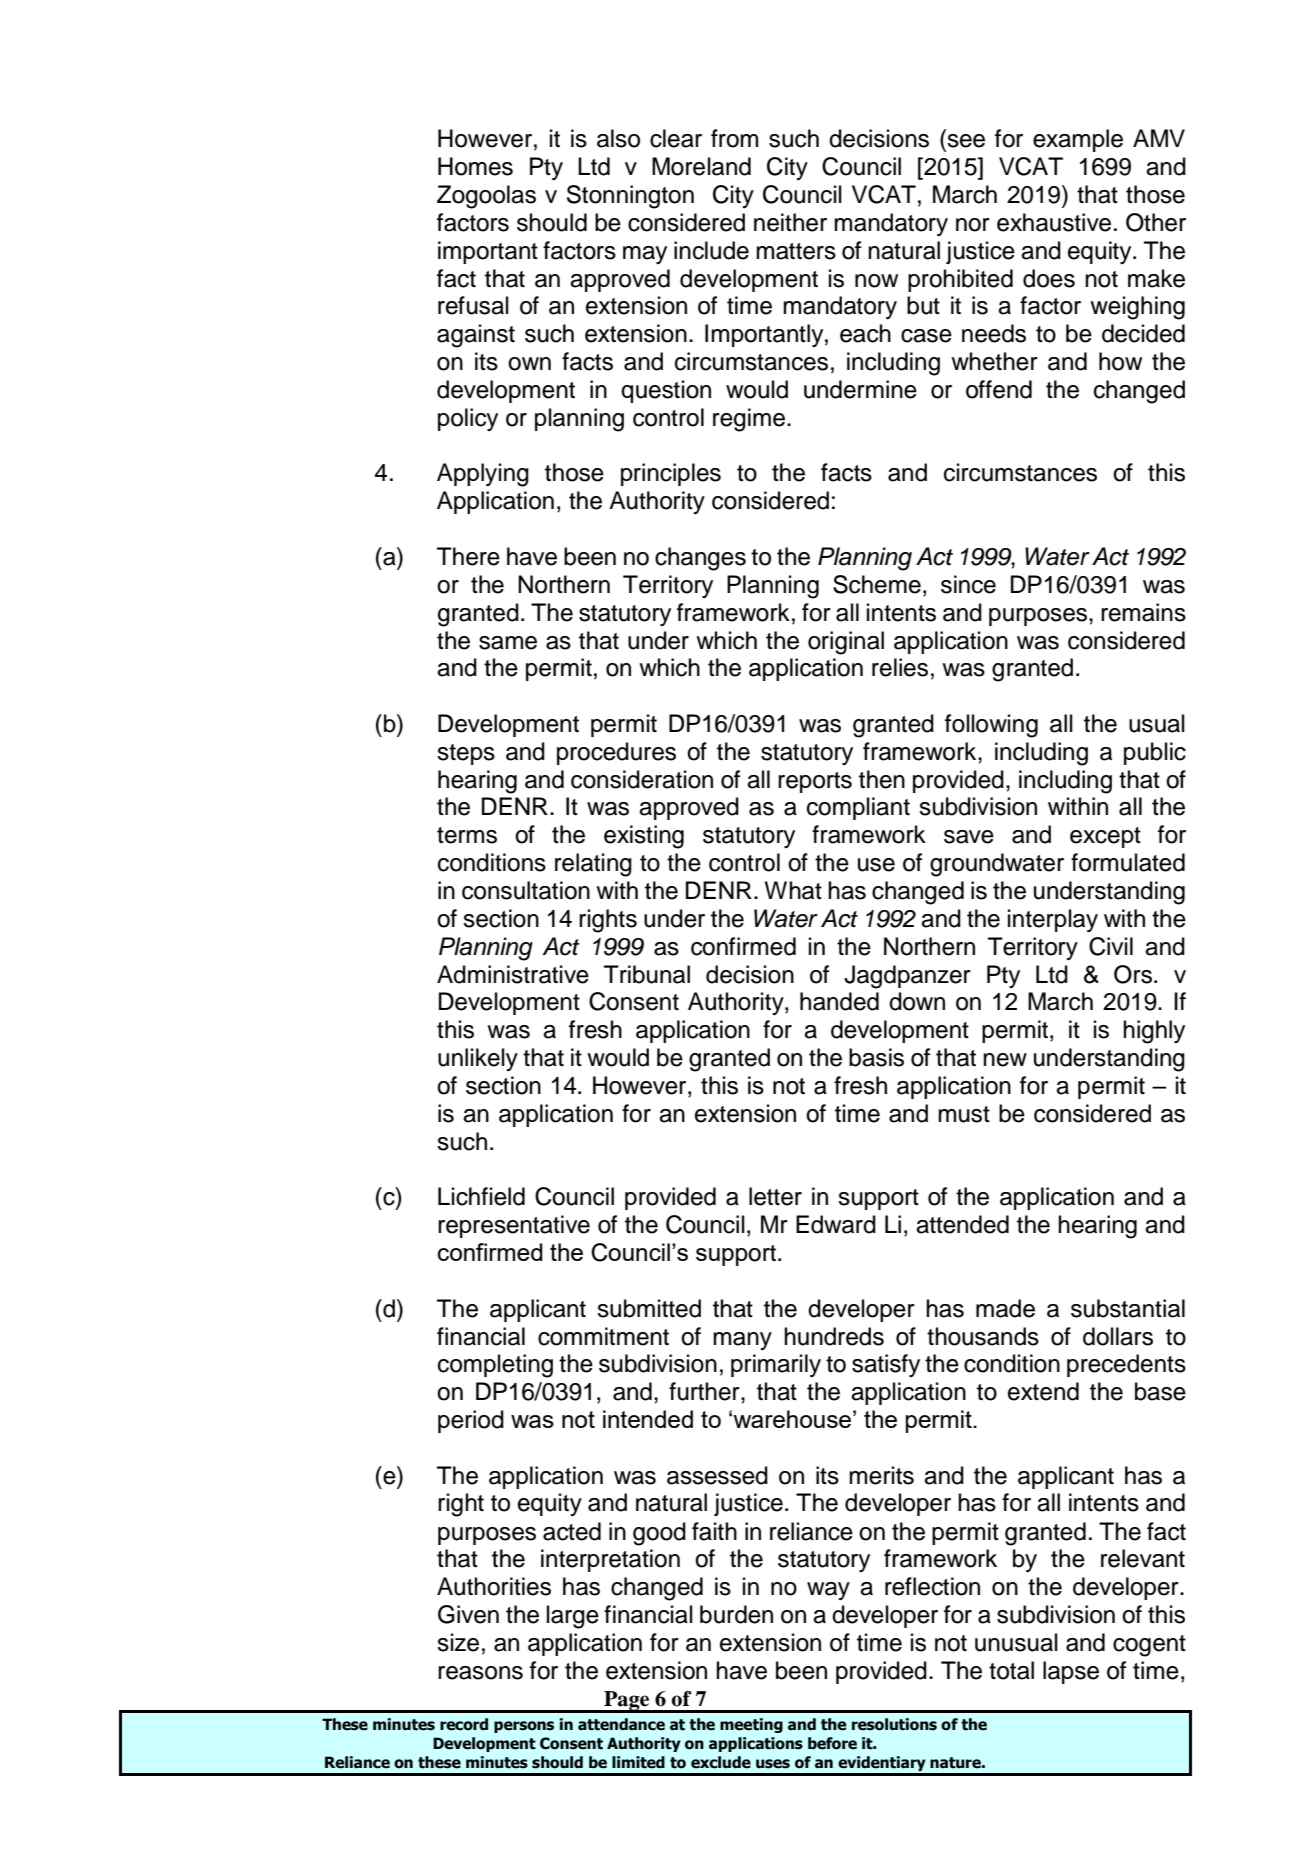 The width and height of the page is (1311, 1853). I want to click on completing, so click(495, 1366).
